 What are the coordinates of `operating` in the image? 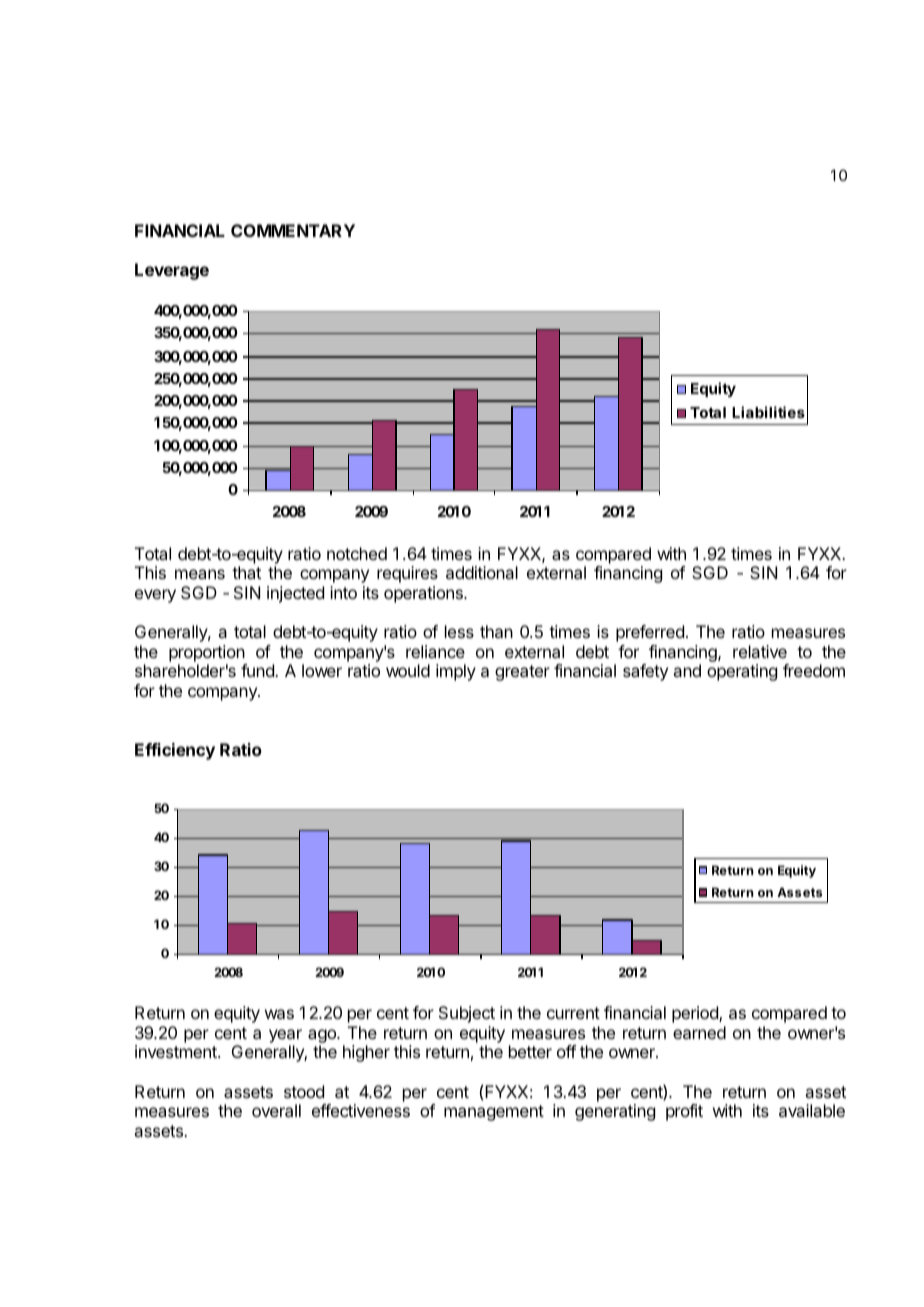 It's located at (742, 672).
